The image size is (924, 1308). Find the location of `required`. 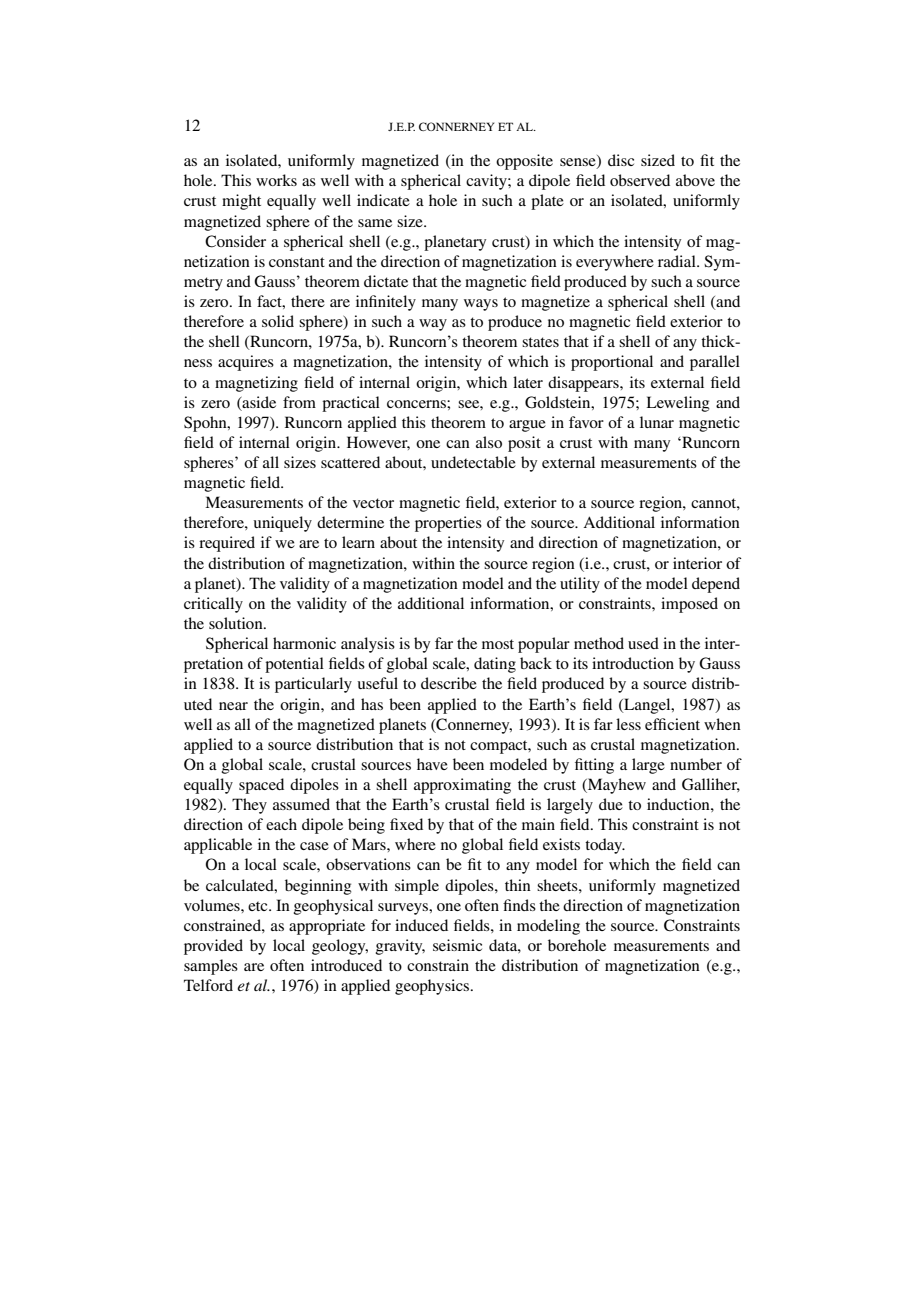

required is located at coordinates (227, 544).
